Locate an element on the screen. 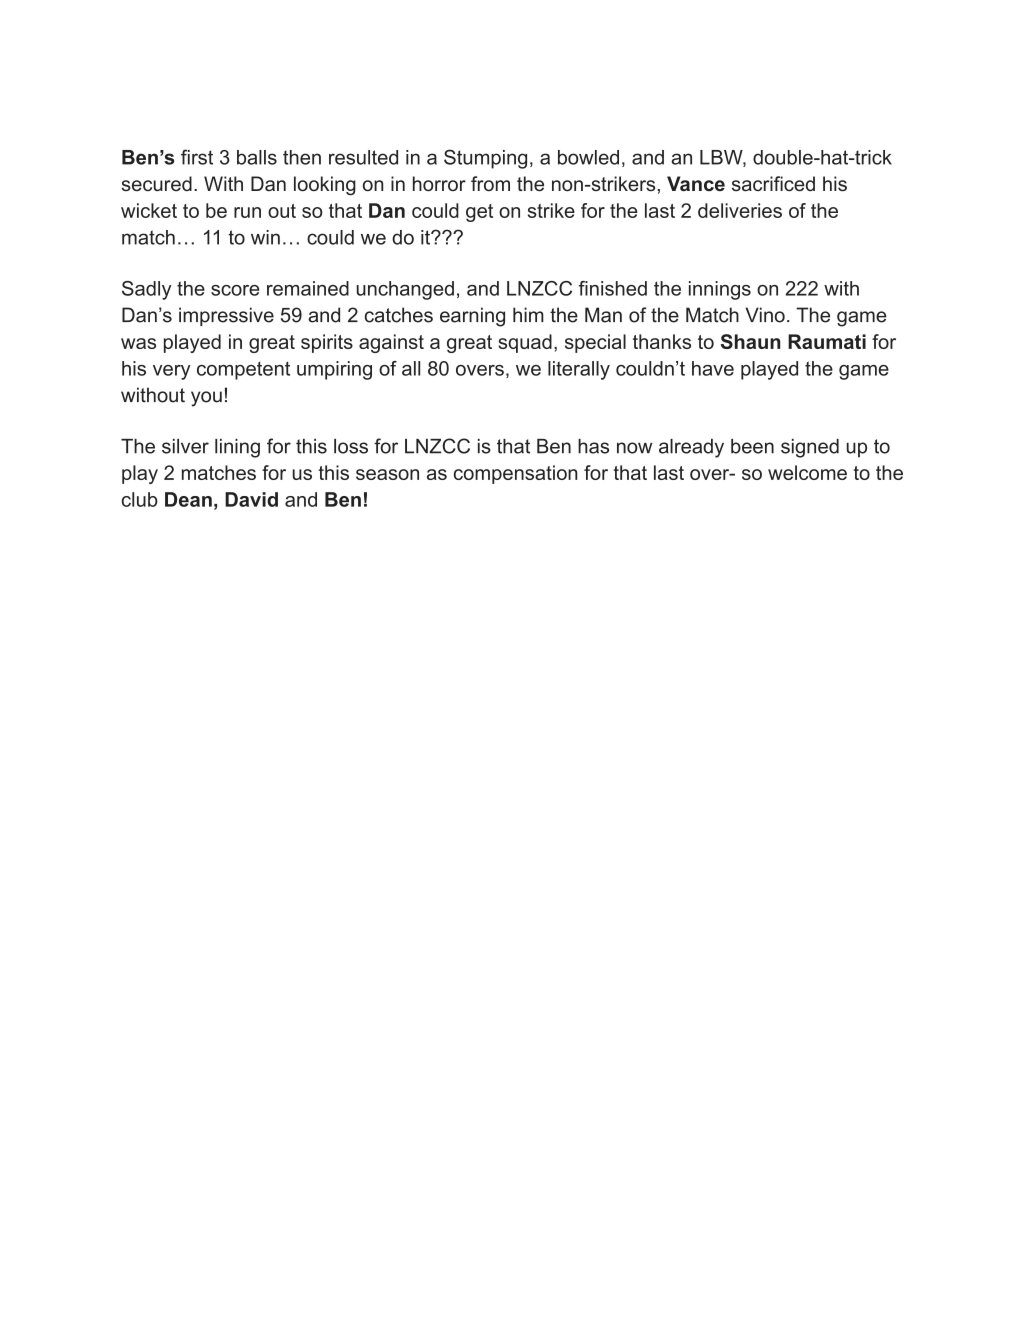 The width and height of the screenshot is (1029, 1331). Dean is located at coordinates (188, 499).
